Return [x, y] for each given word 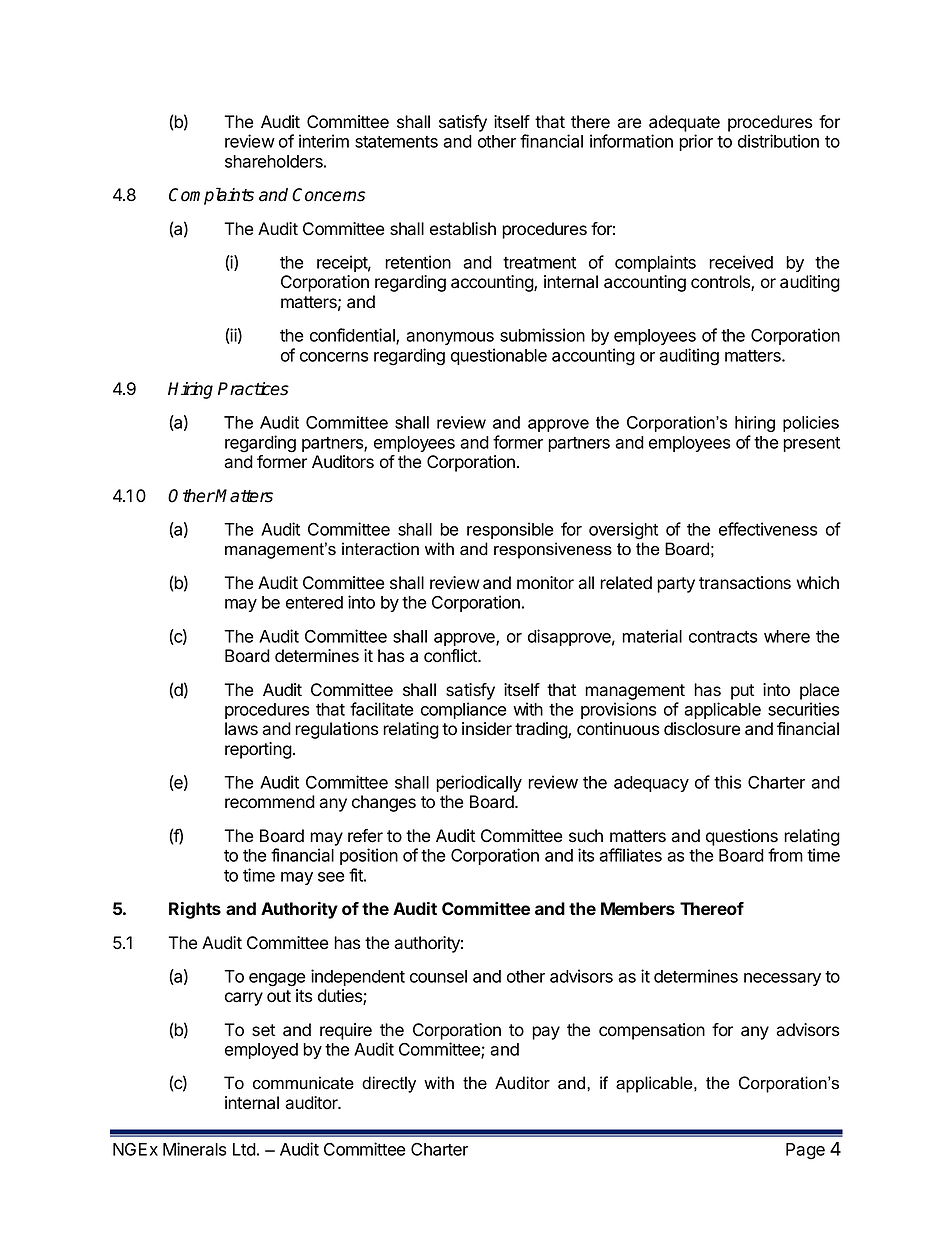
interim [324, 141]
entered [314, 602]
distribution [778, 141]
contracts [723, 637]
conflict [451, 656]
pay [546, 1033]
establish [463, 229]
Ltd [244, 1149]
